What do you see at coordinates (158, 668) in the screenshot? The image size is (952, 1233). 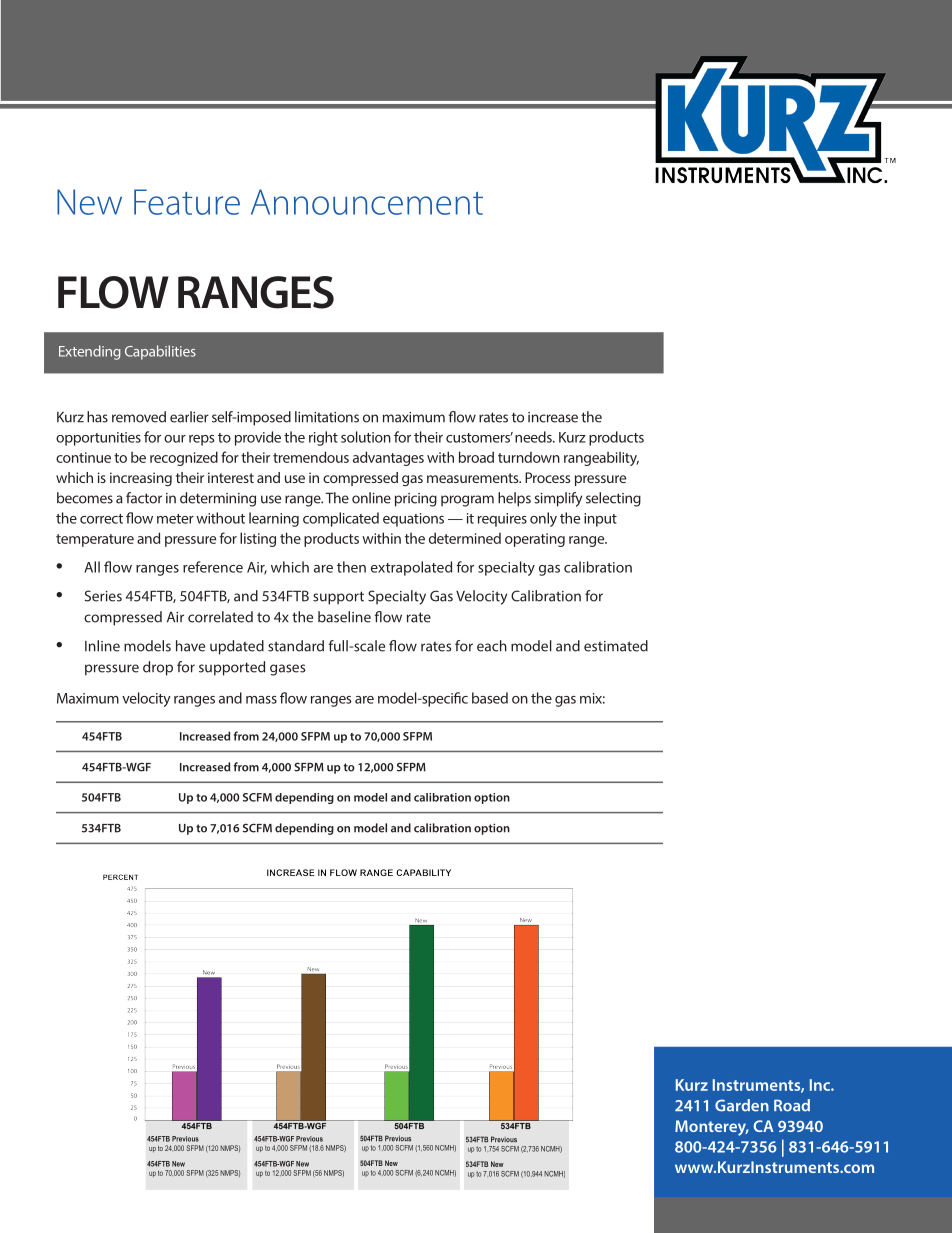 I see `drop` at bounding box center [158, 668].
